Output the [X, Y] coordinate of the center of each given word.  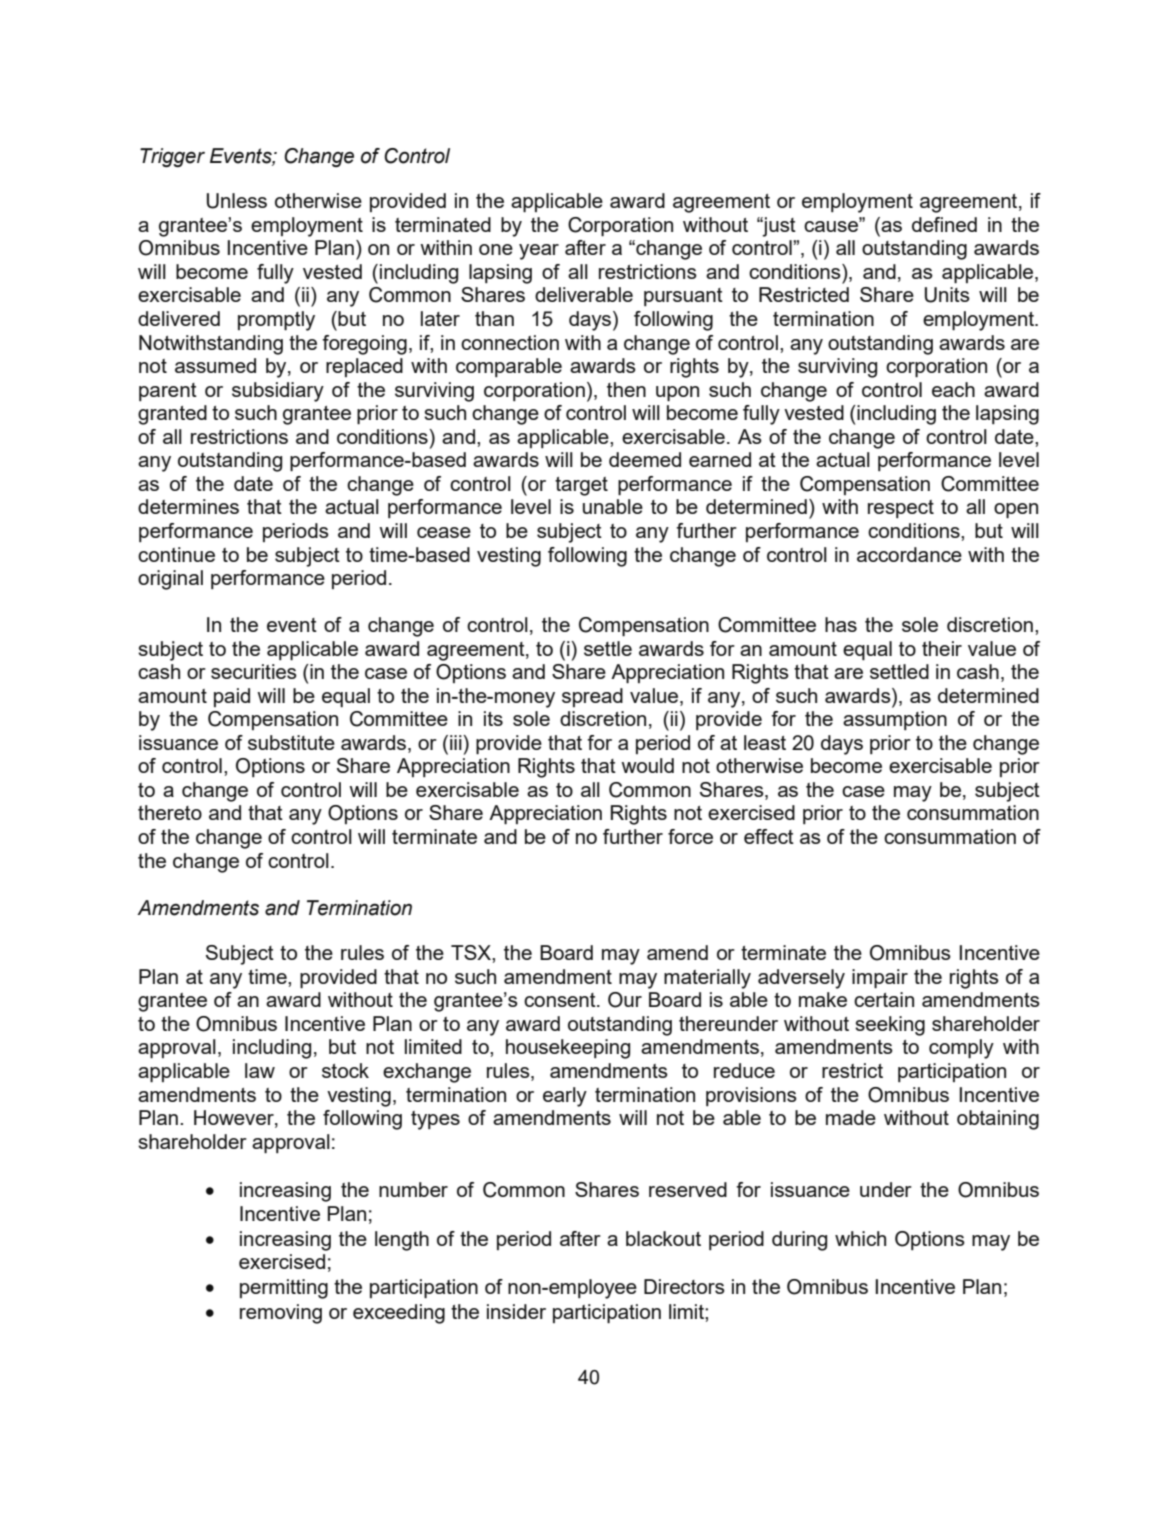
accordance [909, 554]
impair [880, 978]
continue [176, 554]
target [581, 486]
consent [561, 1000]
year [539, 252]
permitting [284, 1289]
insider [516, 1311]
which [860, 1238]
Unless [237, 201]
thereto [170, 812]
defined [944, 224]
